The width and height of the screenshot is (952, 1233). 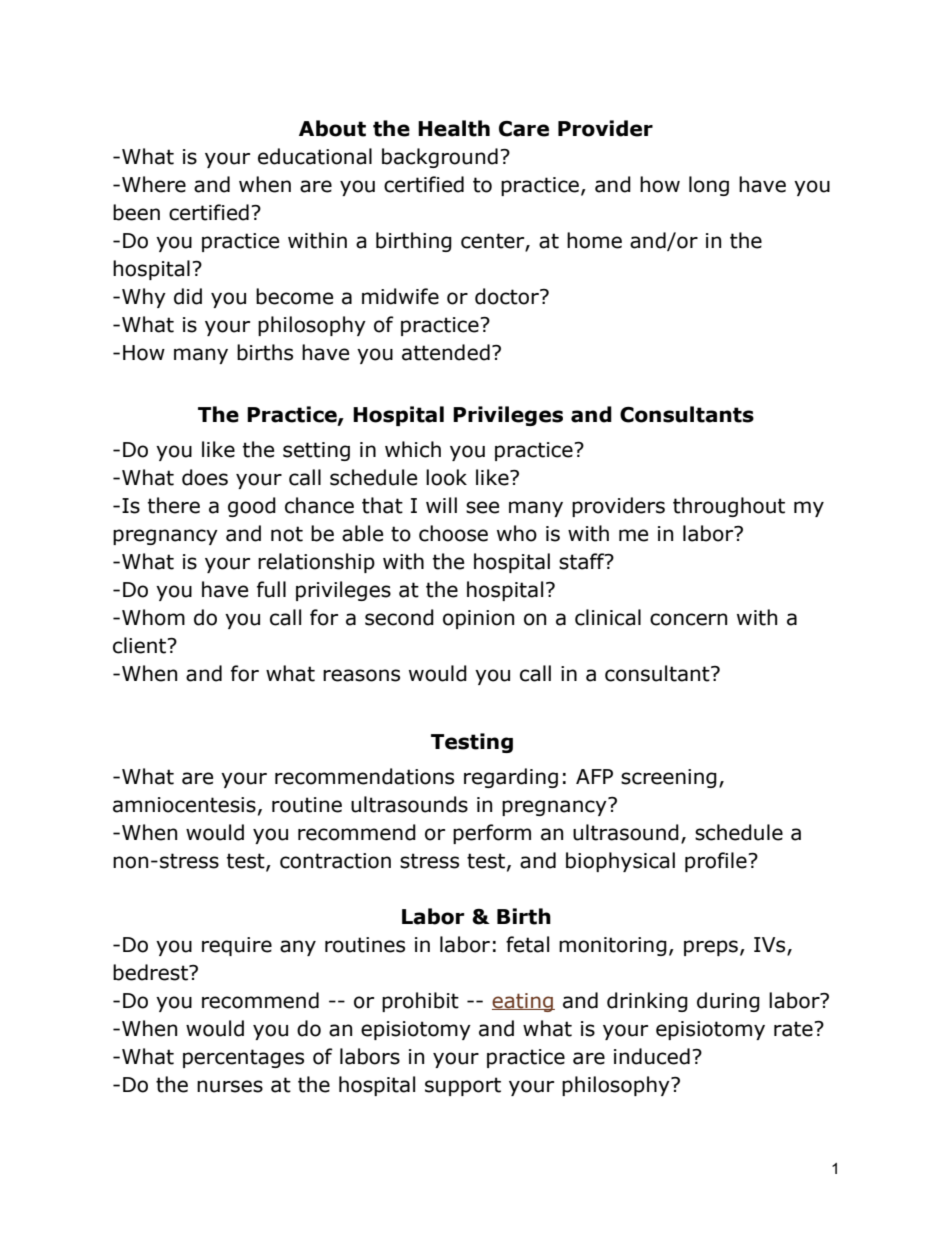 I want to click on amniocentesis, so click(x=184, y=805).
